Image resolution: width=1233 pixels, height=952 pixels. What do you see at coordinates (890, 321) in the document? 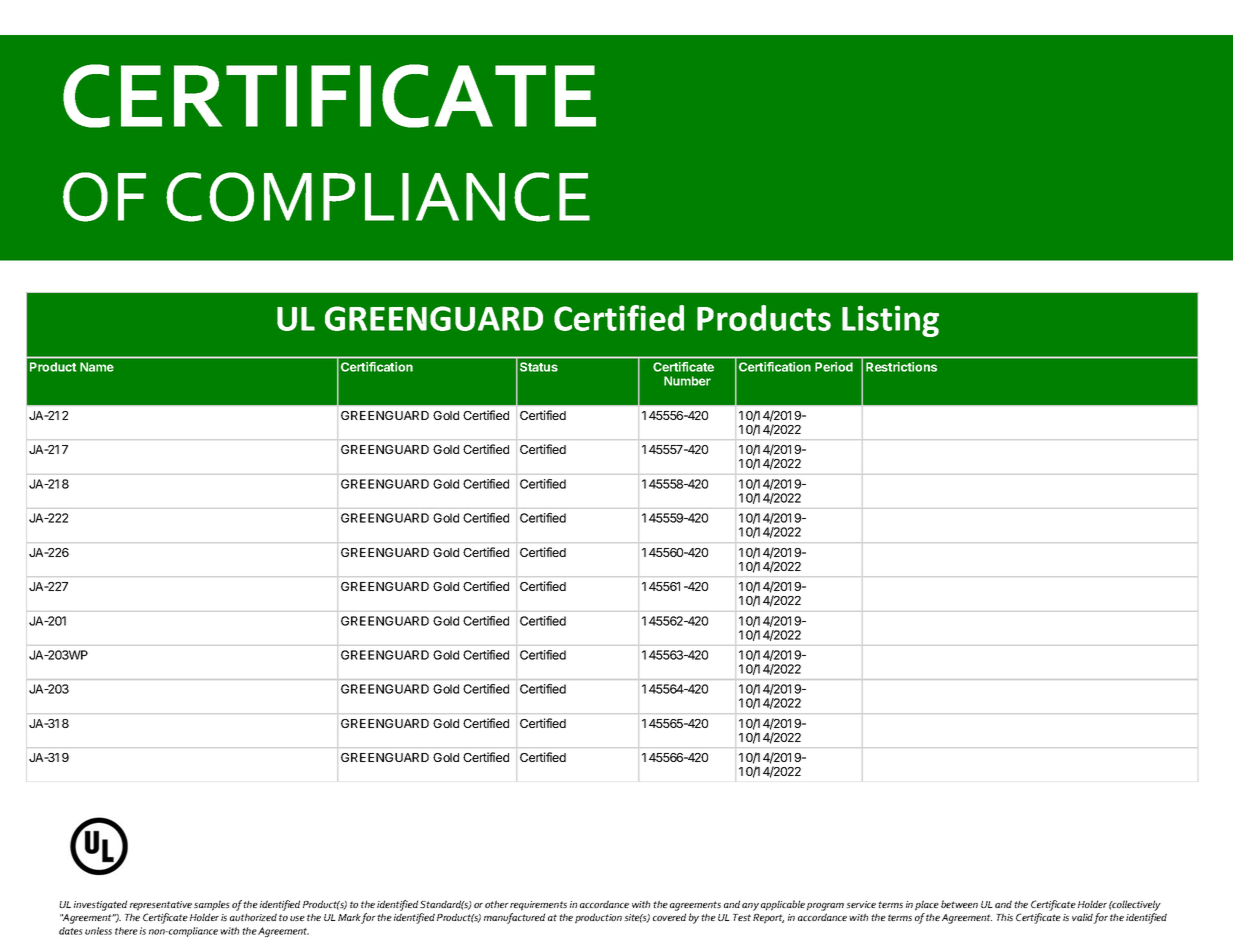
I see `Listing` at bounding box center [890, 321].
